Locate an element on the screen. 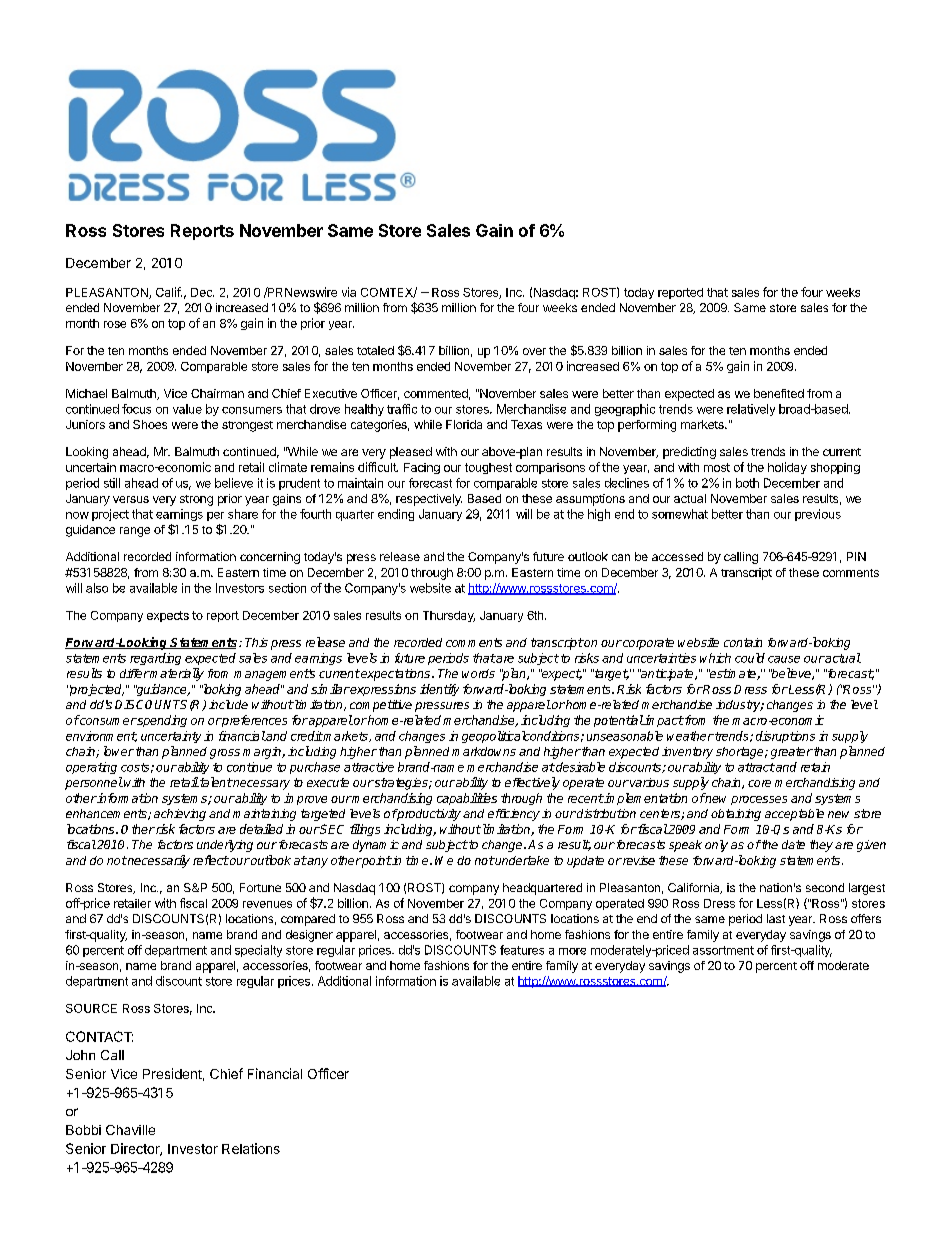  disruptions is located at coordinates (785, 737).
